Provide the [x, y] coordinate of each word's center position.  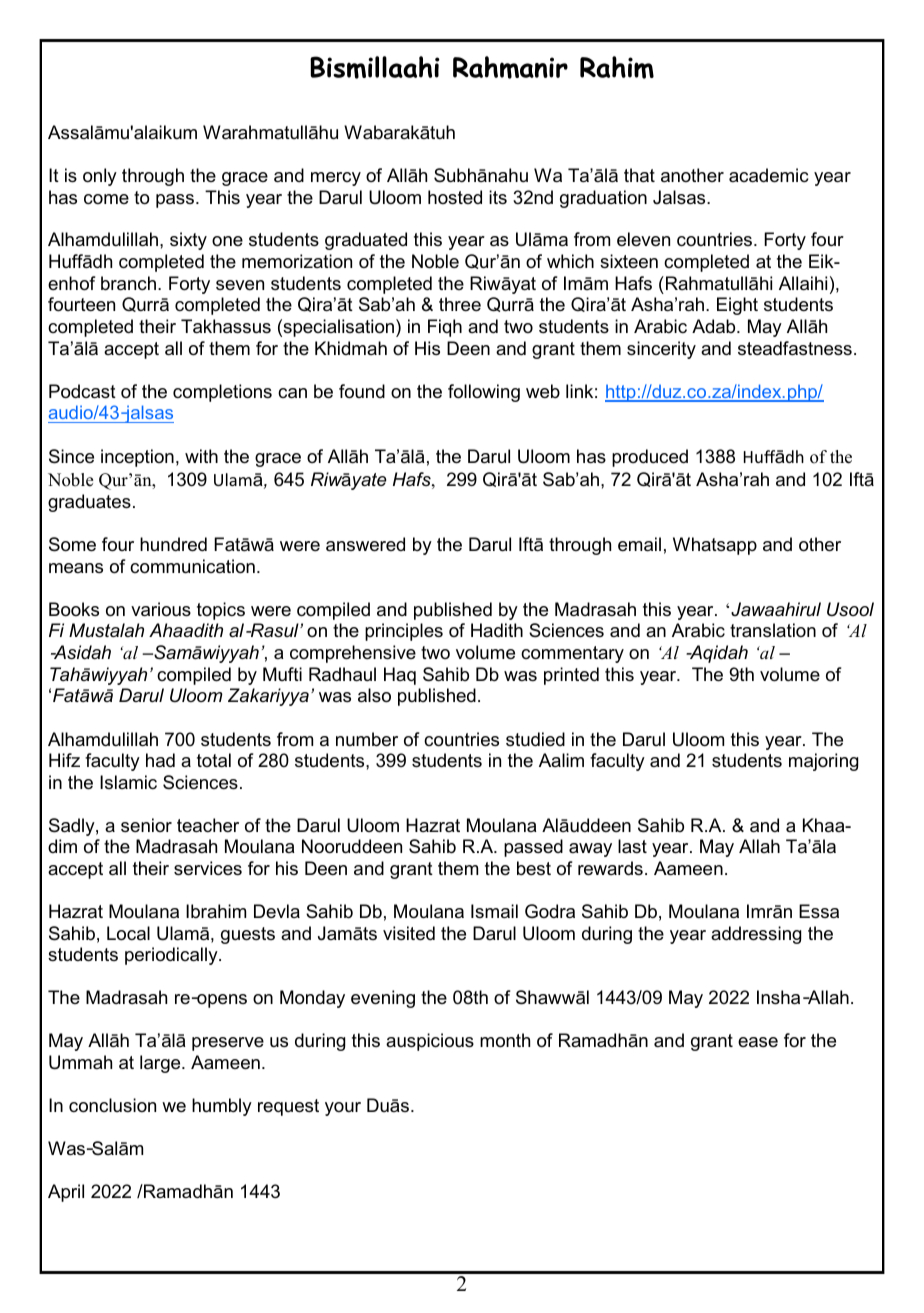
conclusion [112, 1105]
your [343, 1109]
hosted [455, 197]
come [106, 199]
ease [758, 1042]
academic [769, 175]
